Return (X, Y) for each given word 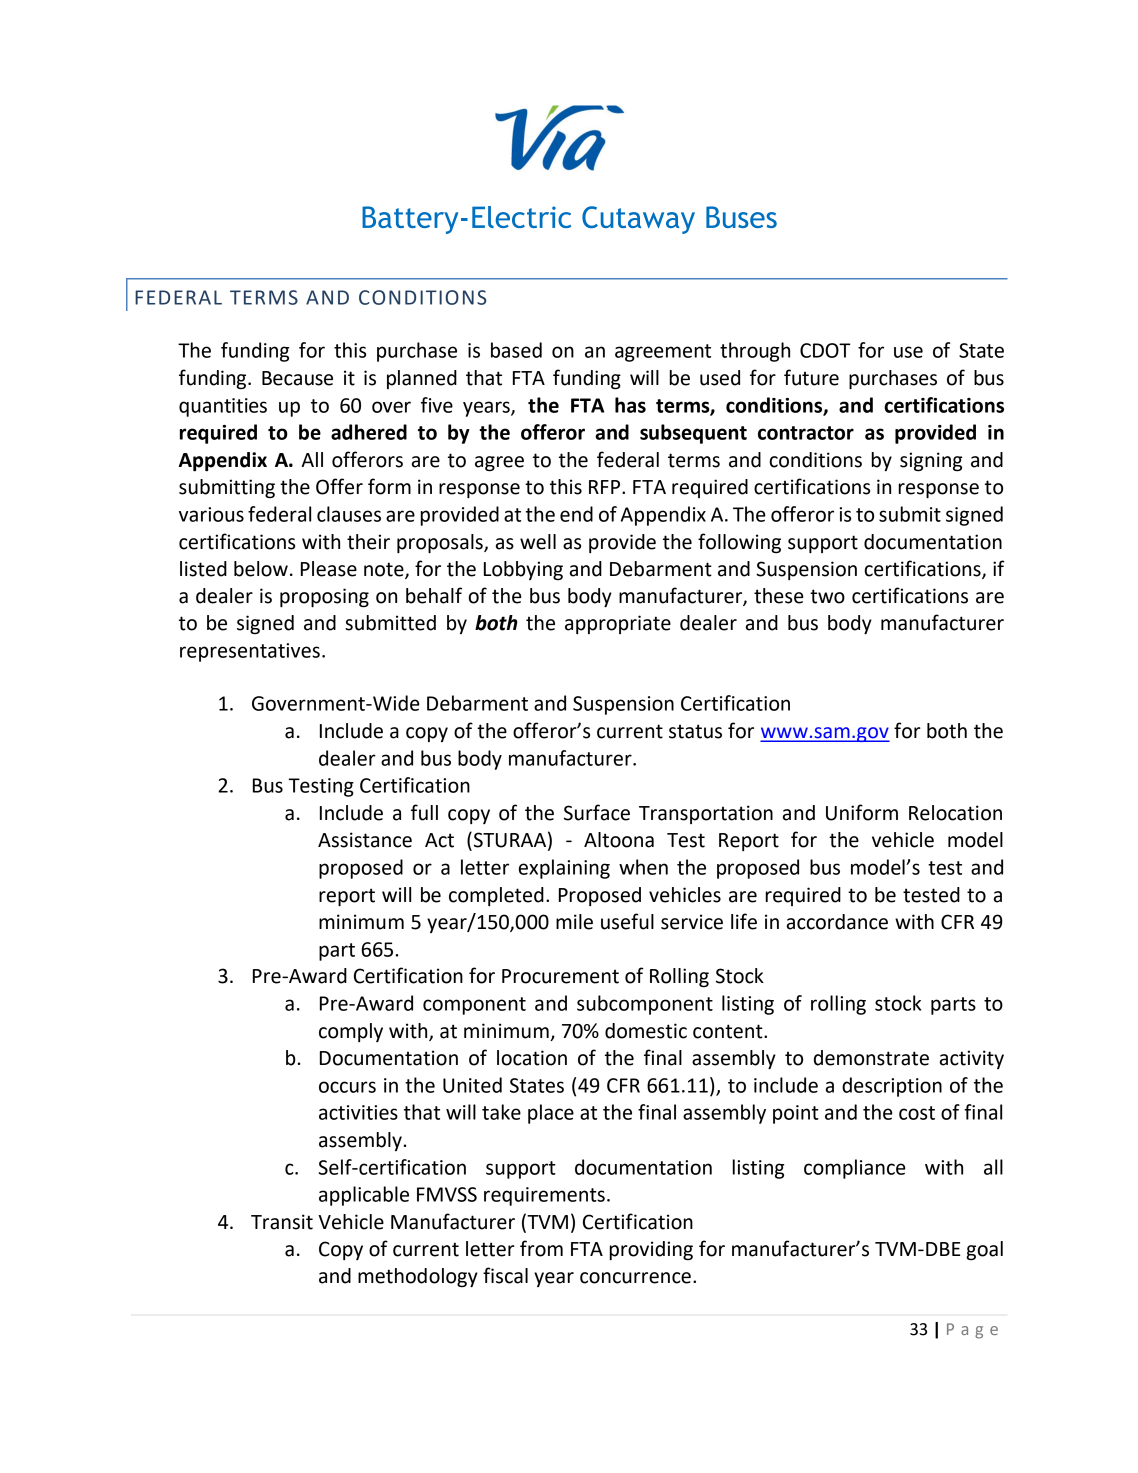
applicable (364, 1196)
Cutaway (638, 220)
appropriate (618, 624)
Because (297, 378)
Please (329, 569)
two (827, 596)
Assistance (365, 840)
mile (574, 922)
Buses (741, 217)
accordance (837, 922)
